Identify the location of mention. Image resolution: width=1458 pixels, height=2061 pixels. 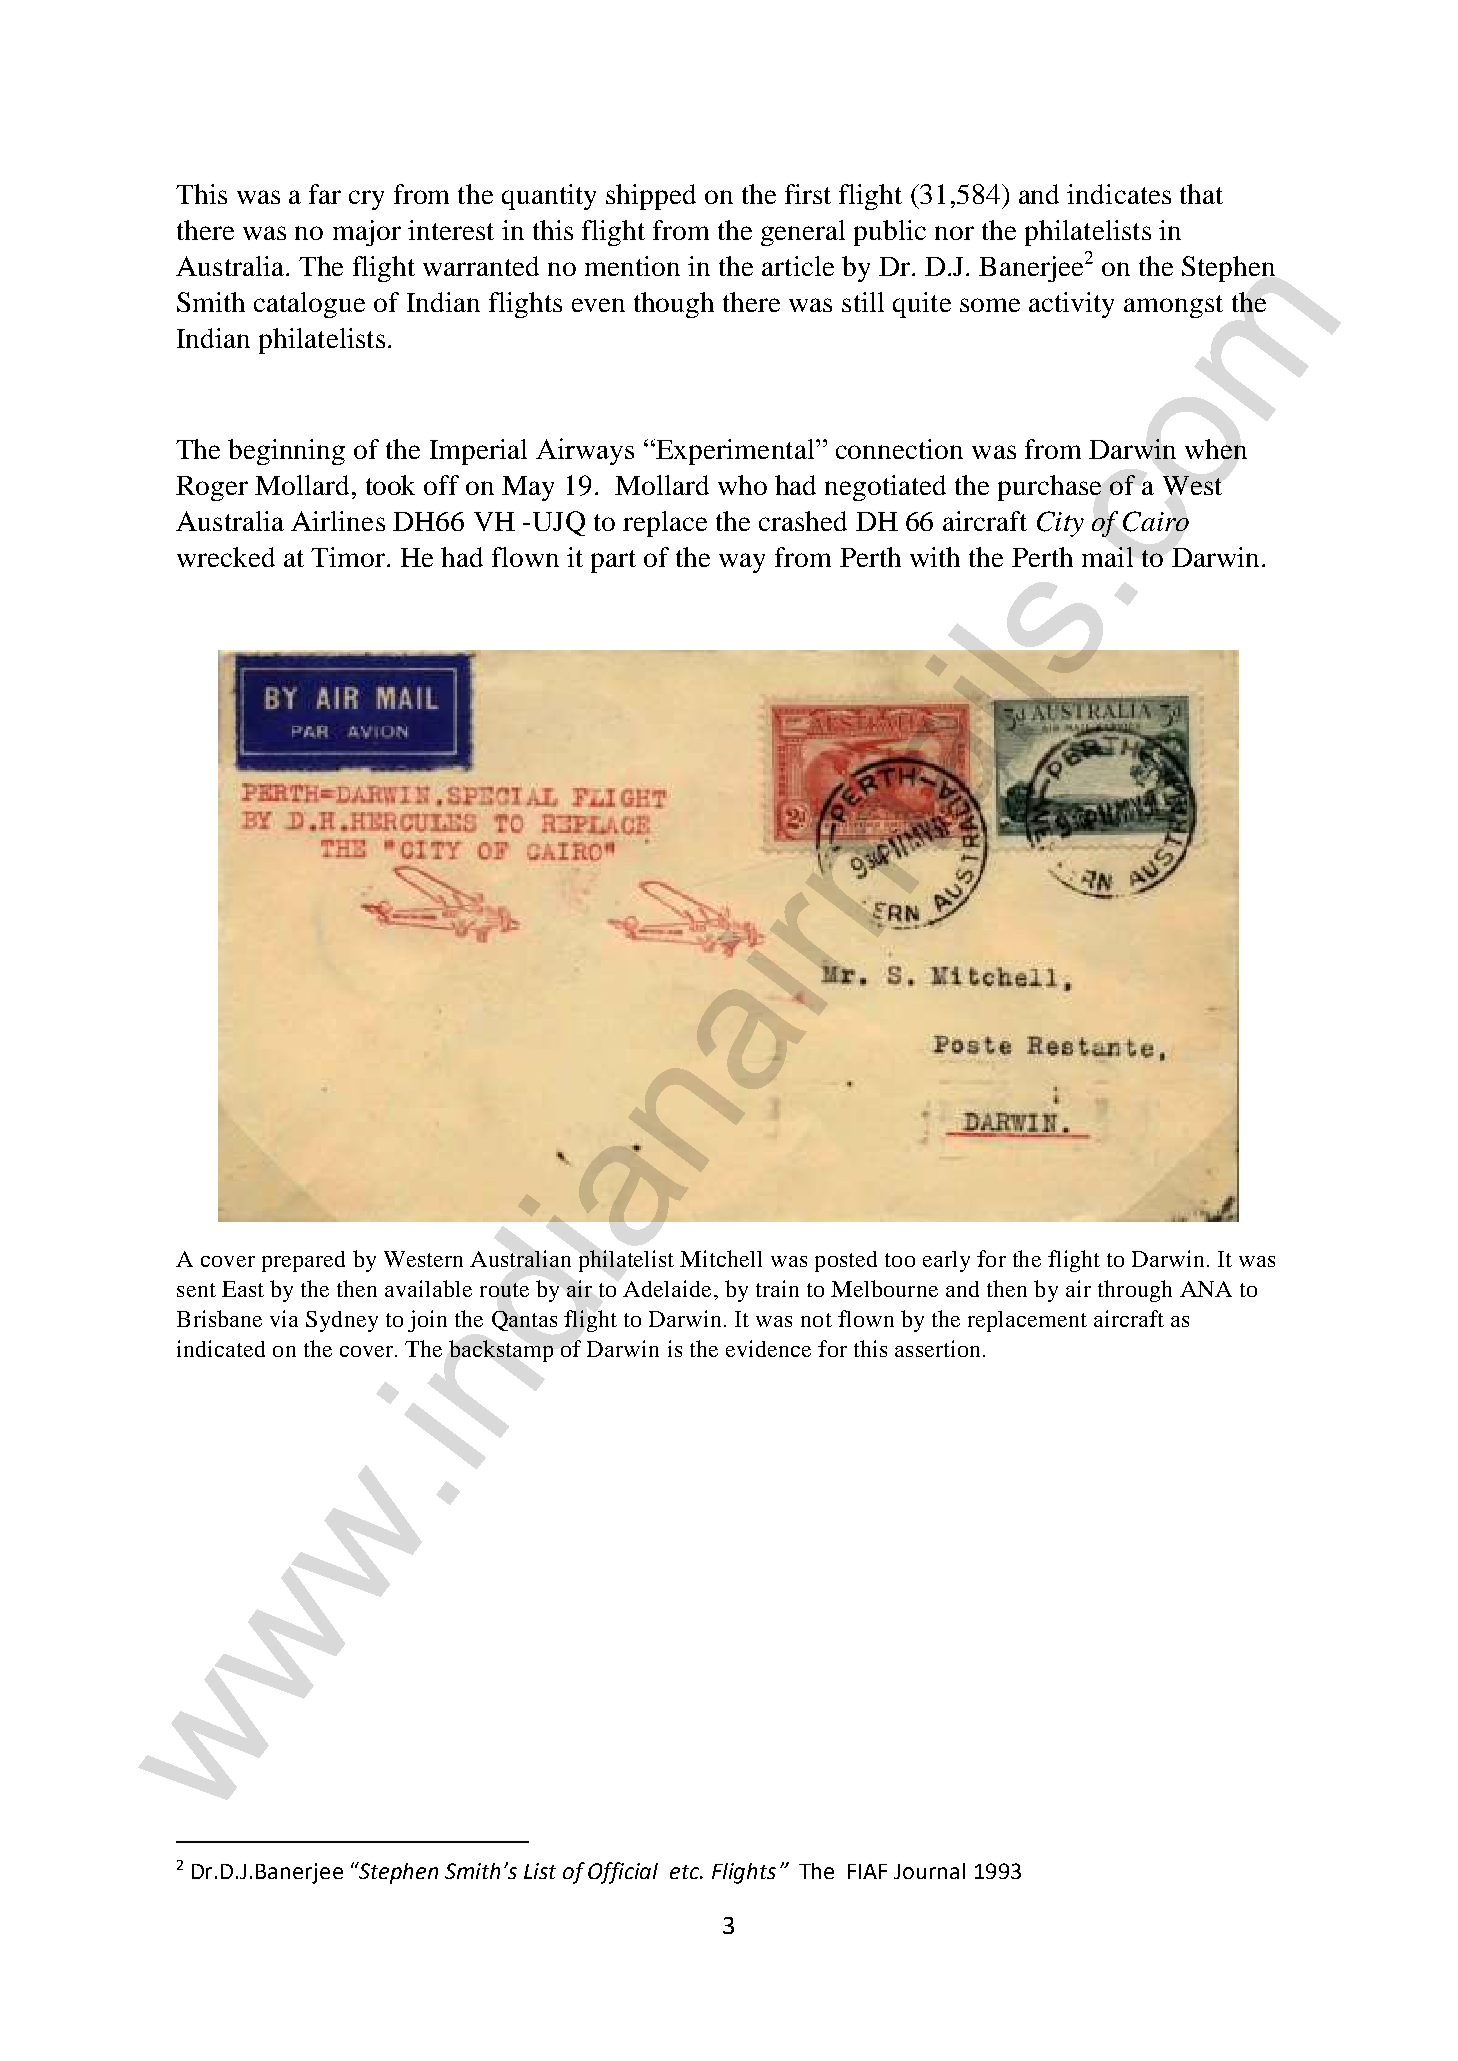
(632, 266).
